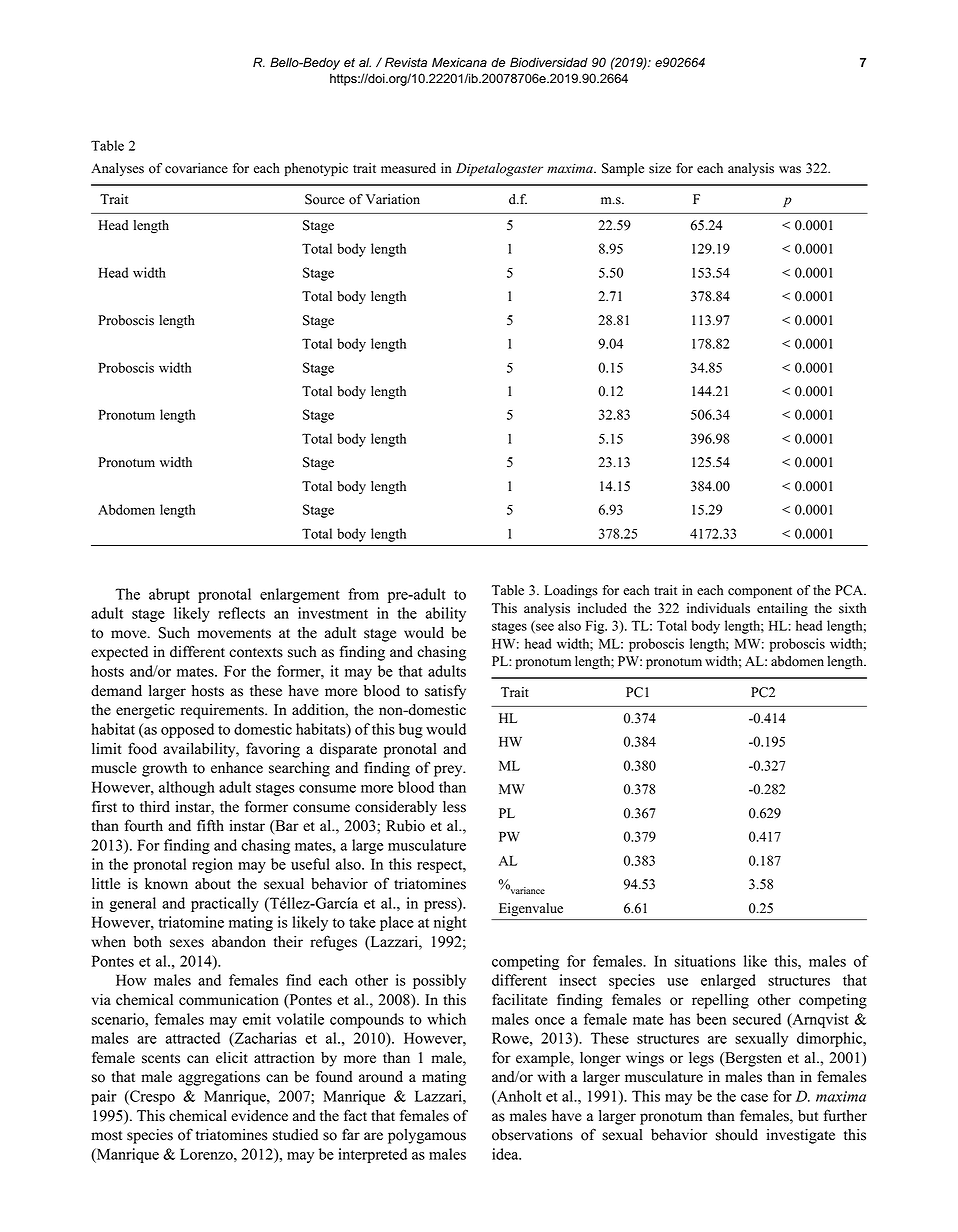  What do you see at coordinates (441, 906) in the screenshot?
I see `press` at bounding box center [441, 906].
